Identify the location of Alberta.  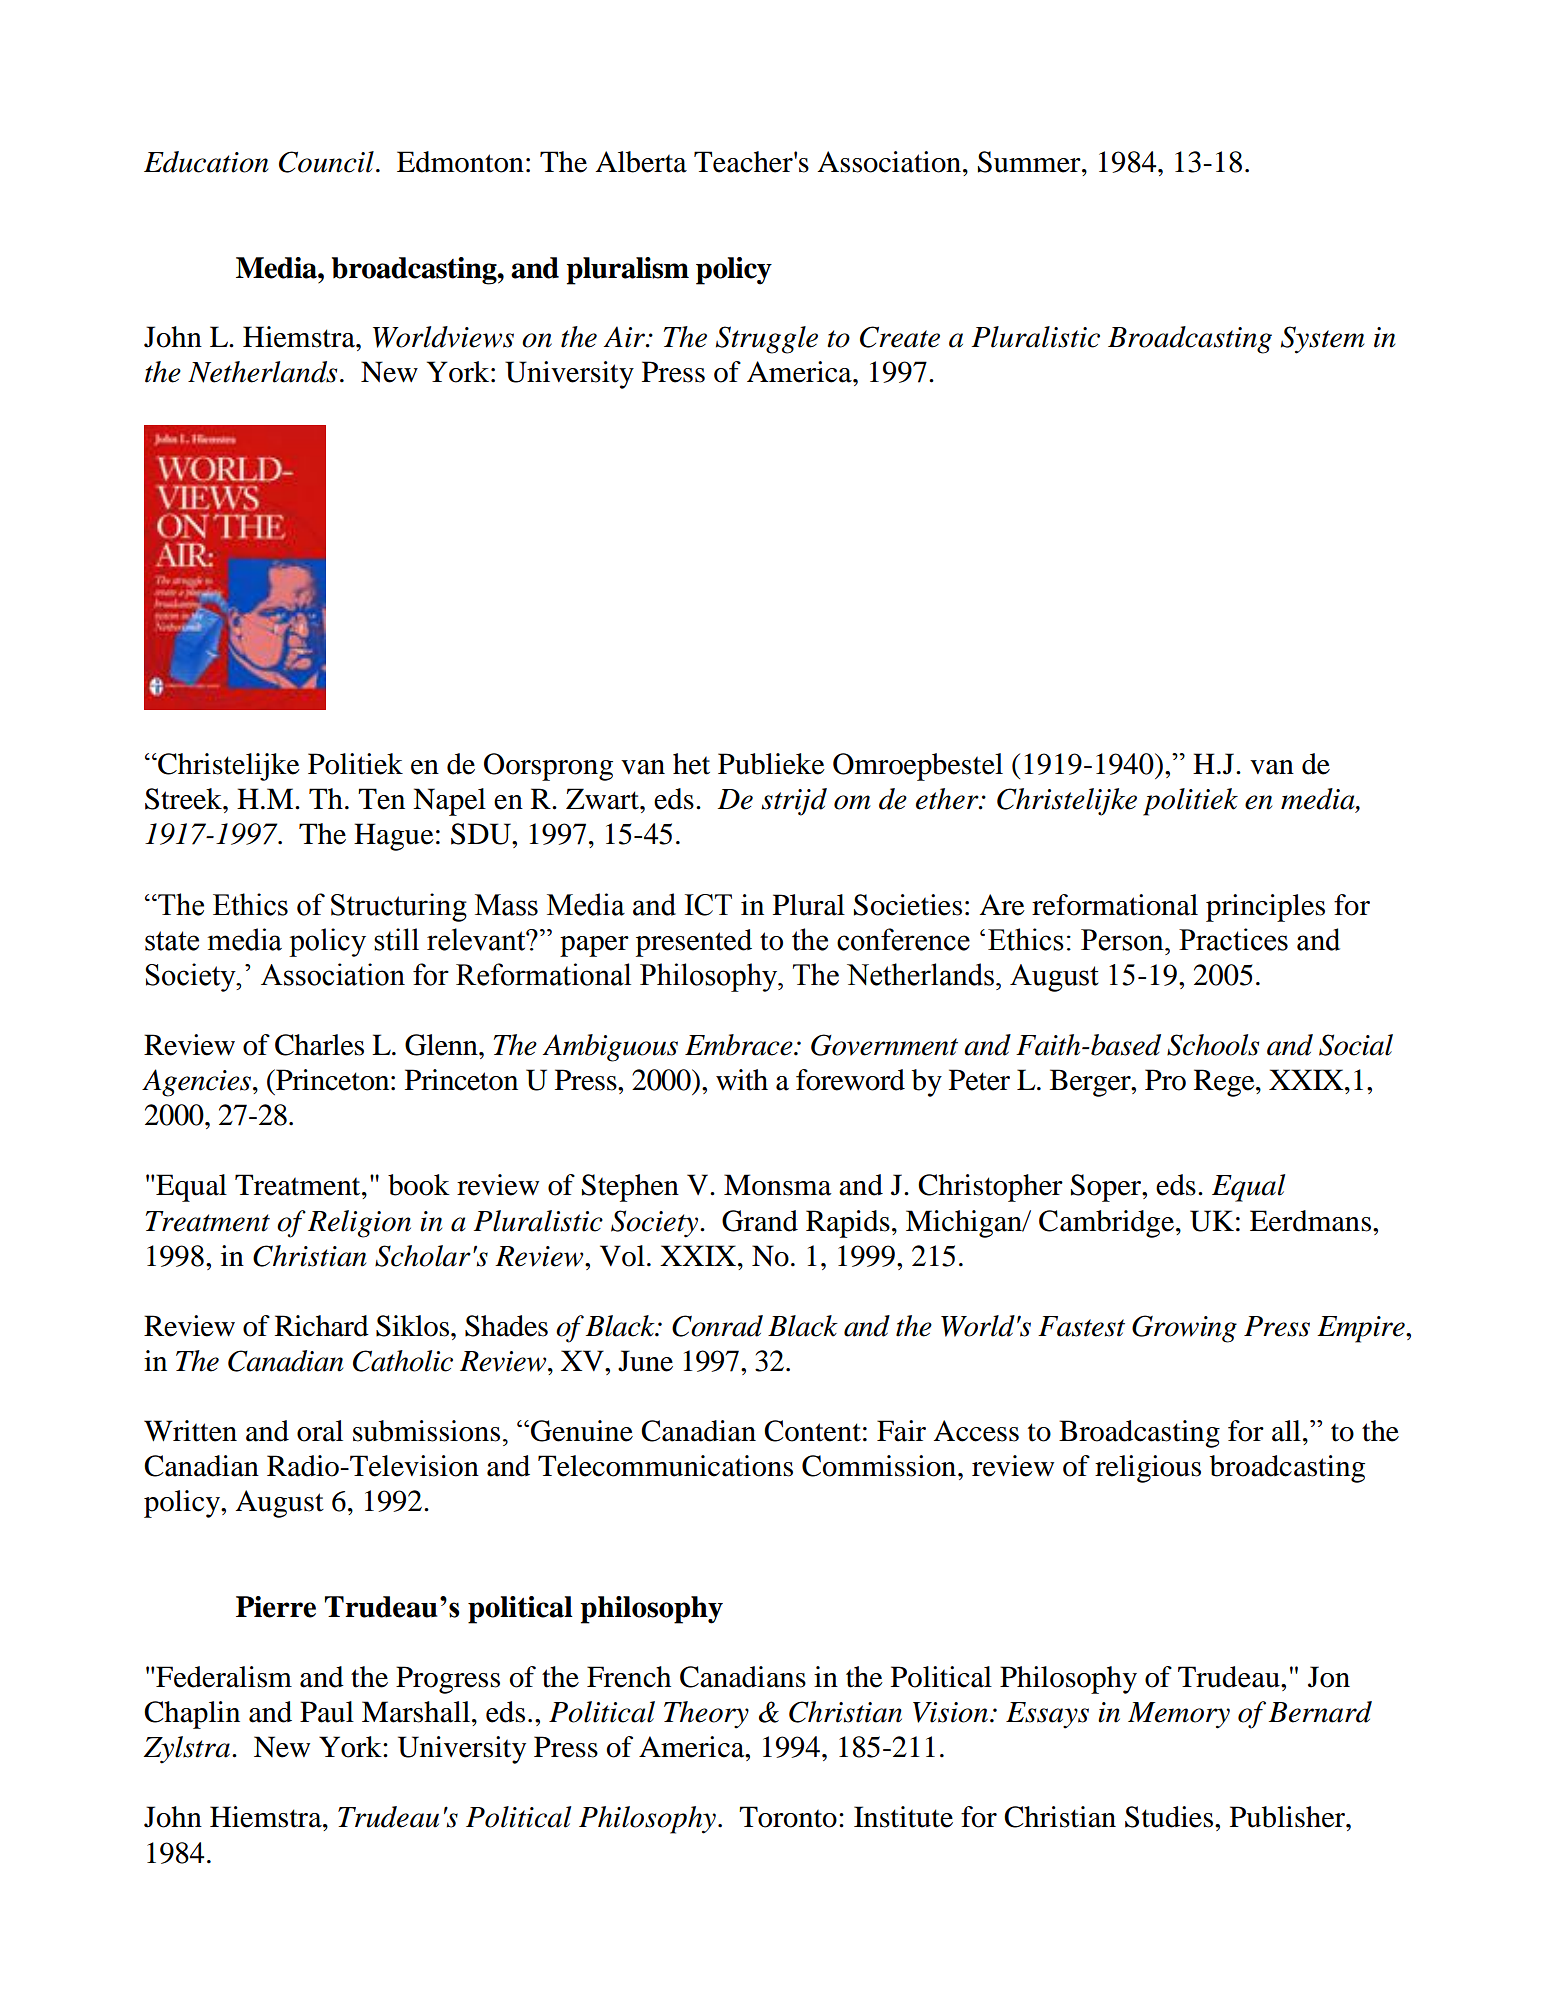
(641, 162).
